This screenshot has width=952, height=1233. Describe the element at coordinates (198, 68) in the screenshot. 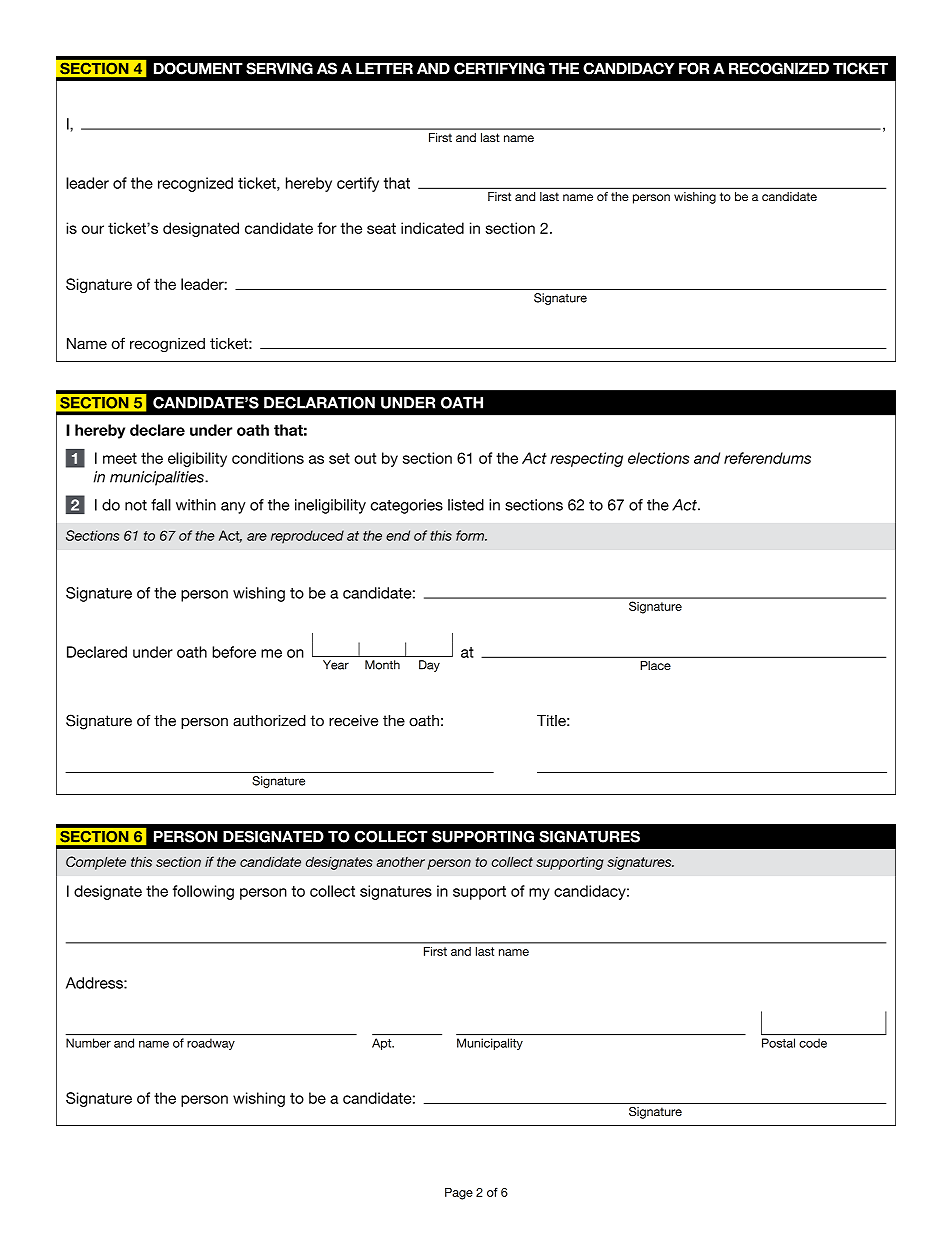

I see `DOCUMENT` at that location.
